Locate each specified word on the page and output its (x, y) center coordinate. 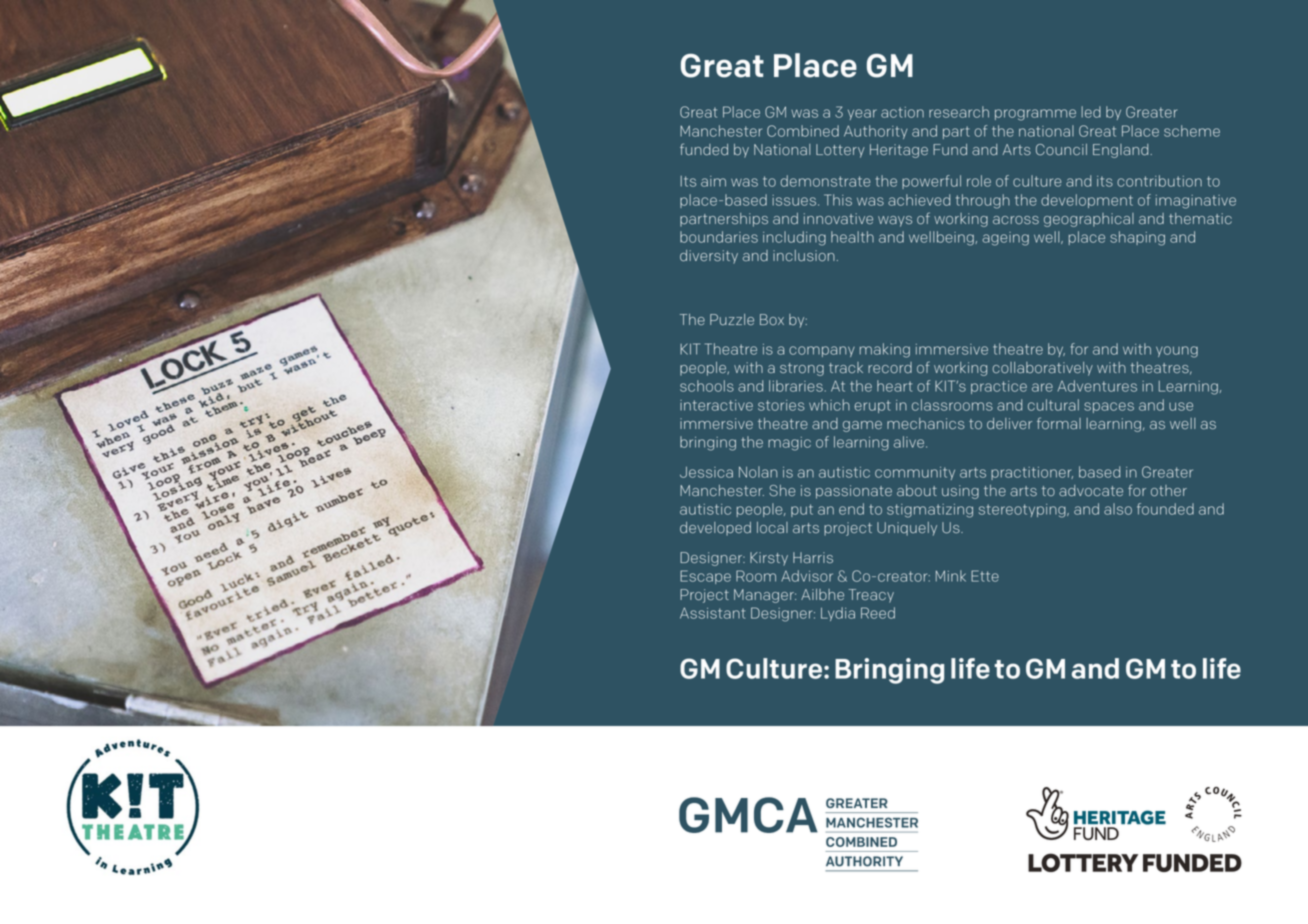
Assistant (712, 613)
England (1122, 151)
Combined (803, 131)
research (959, 112)
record (890, 368)
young (1177, 352)
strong (802, 369)
